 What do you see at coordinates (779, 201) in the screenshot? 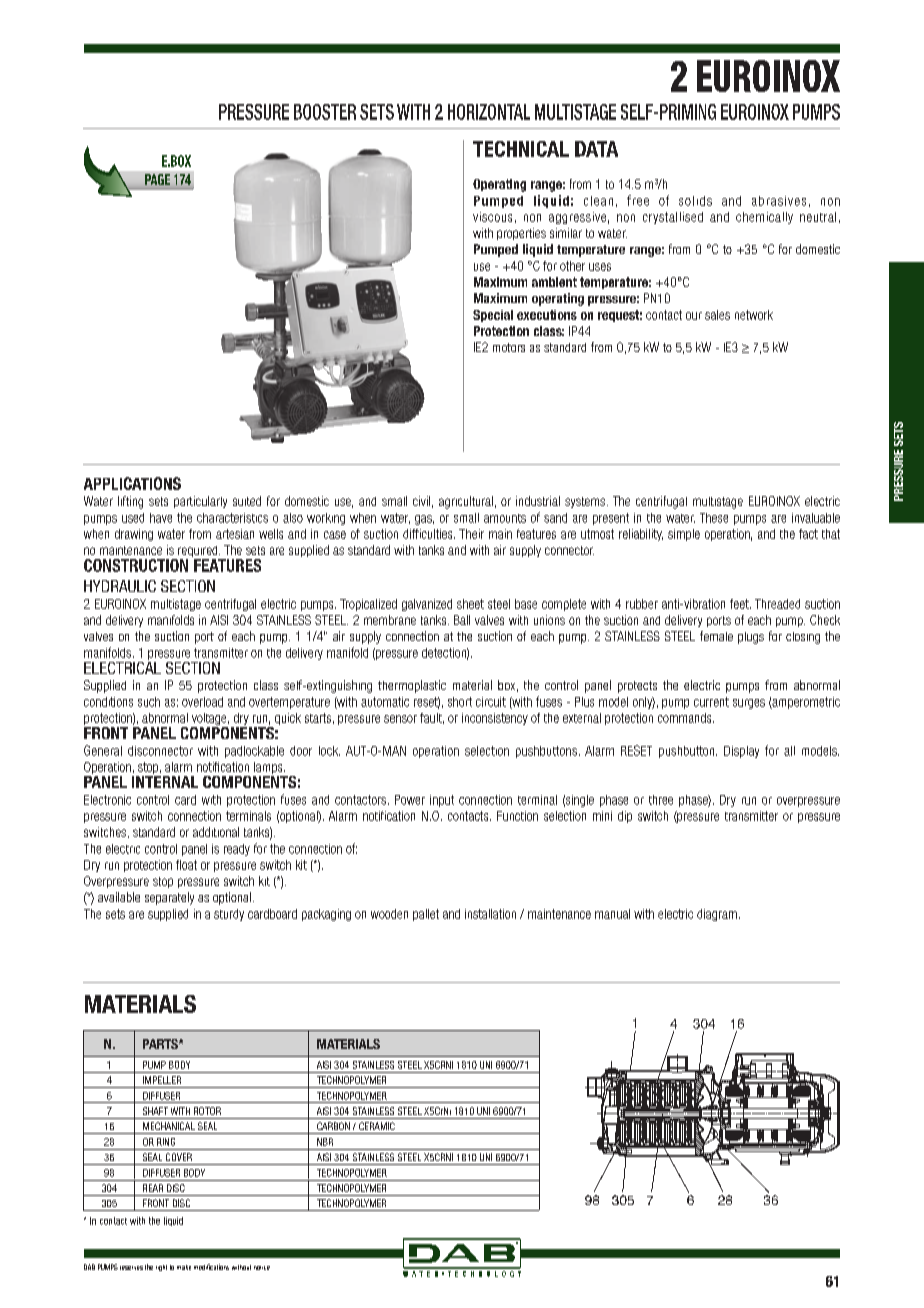
I see `abrasives` at bounding box center [779, 201].
